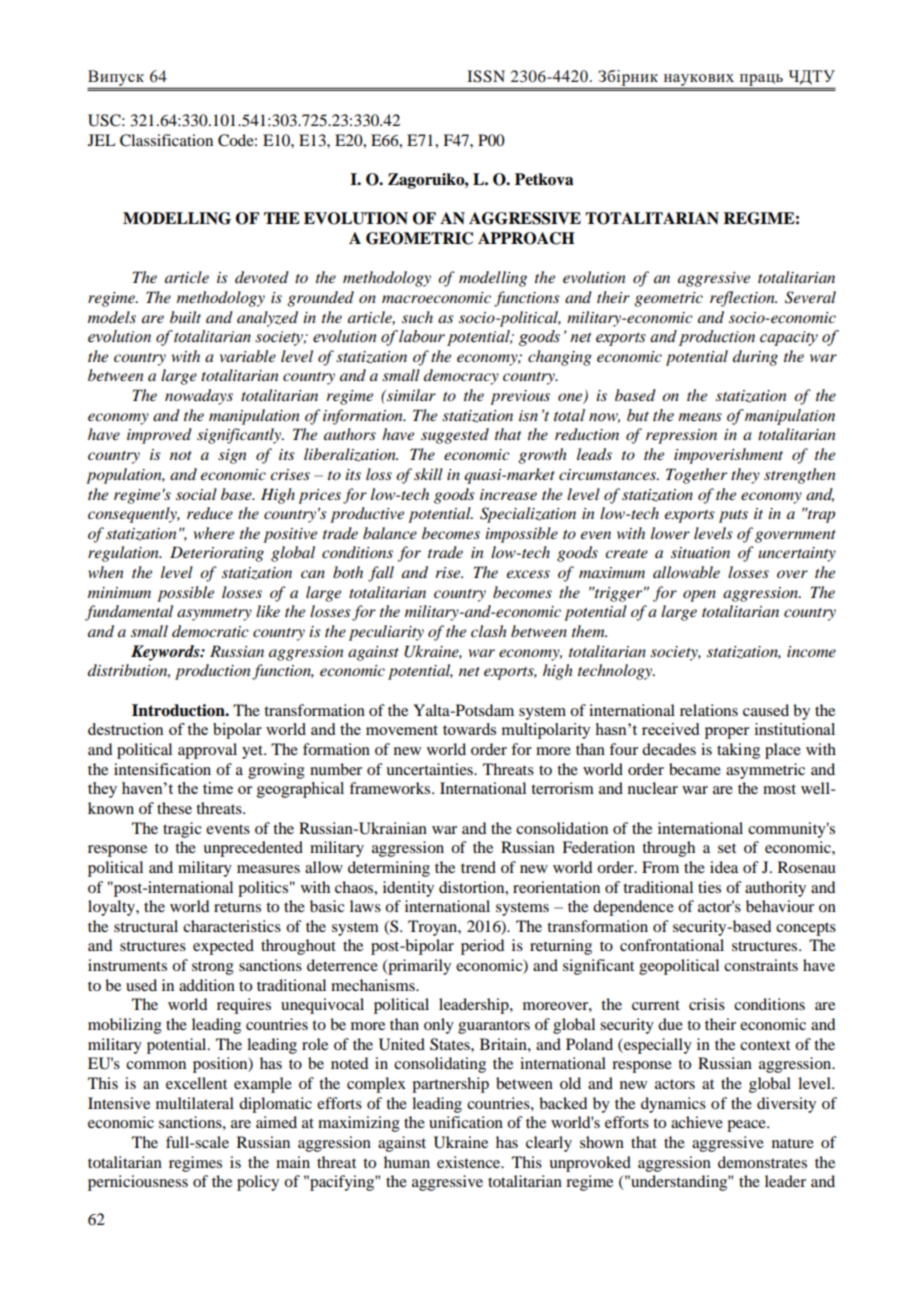  Describe the element at coordinates (486, 76) in the page. I see `ISSN` at that location.
